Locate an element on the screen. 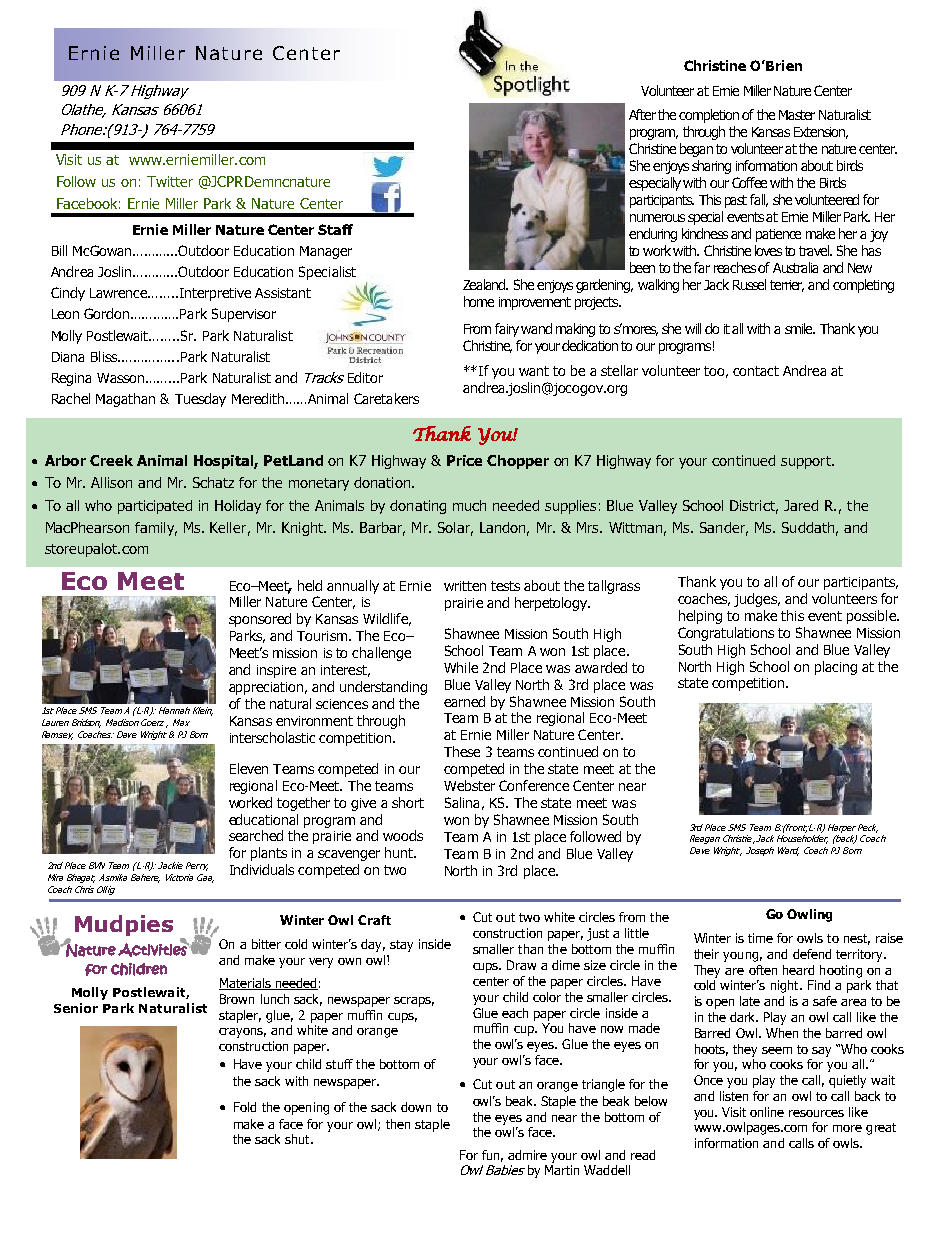 This screenshot has width=952, height=1233. Twitter is located at coordinates (170, 181).
